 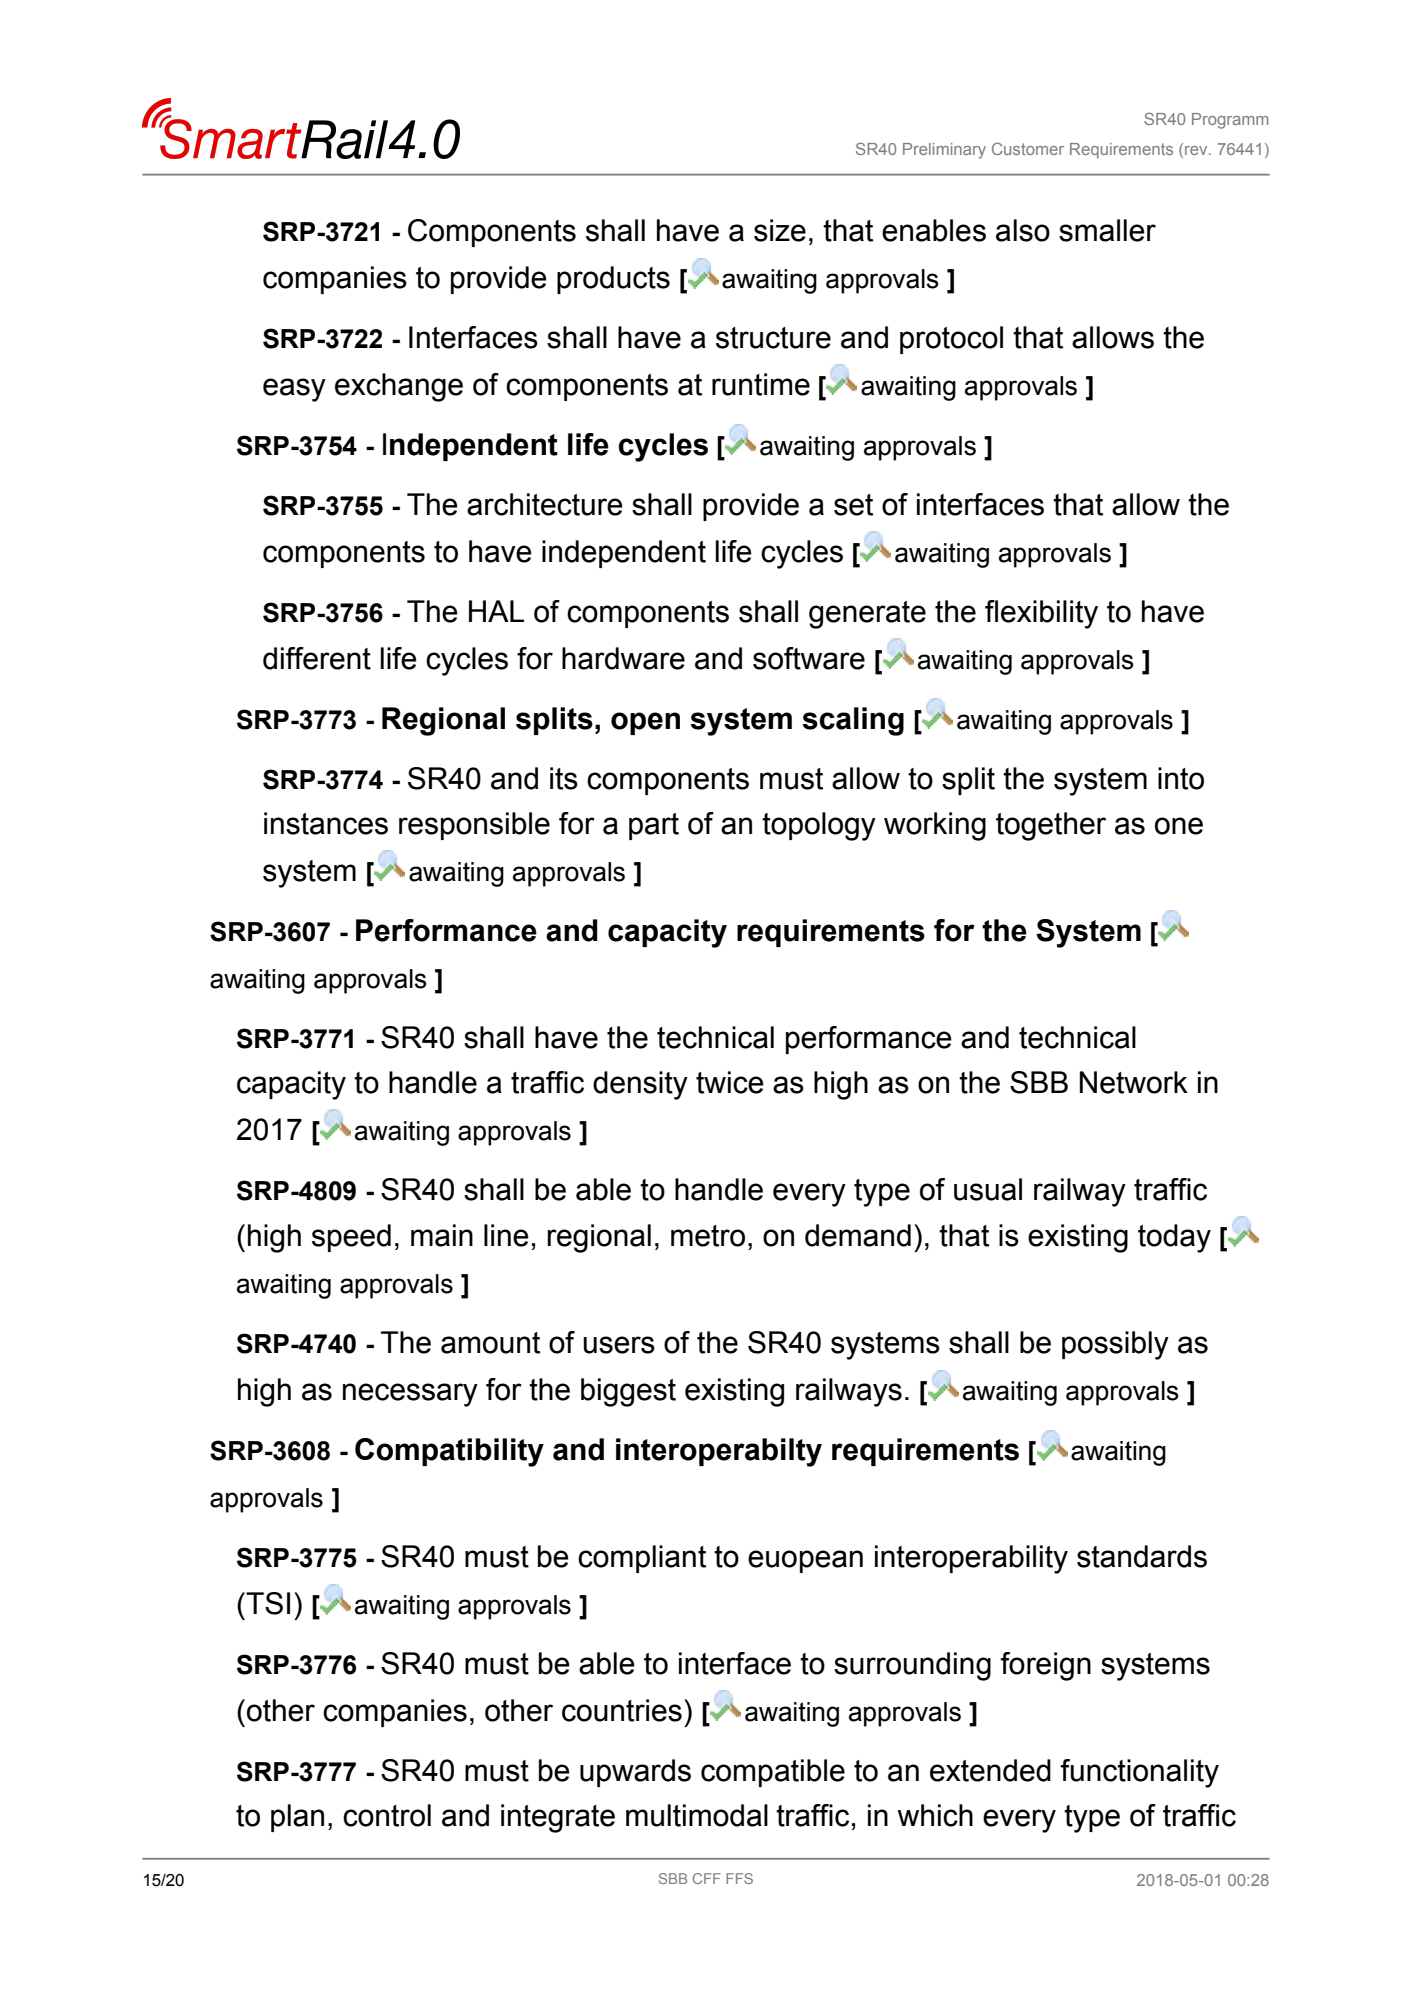 I want to click on smaller, so click(x=1107, y=230).
